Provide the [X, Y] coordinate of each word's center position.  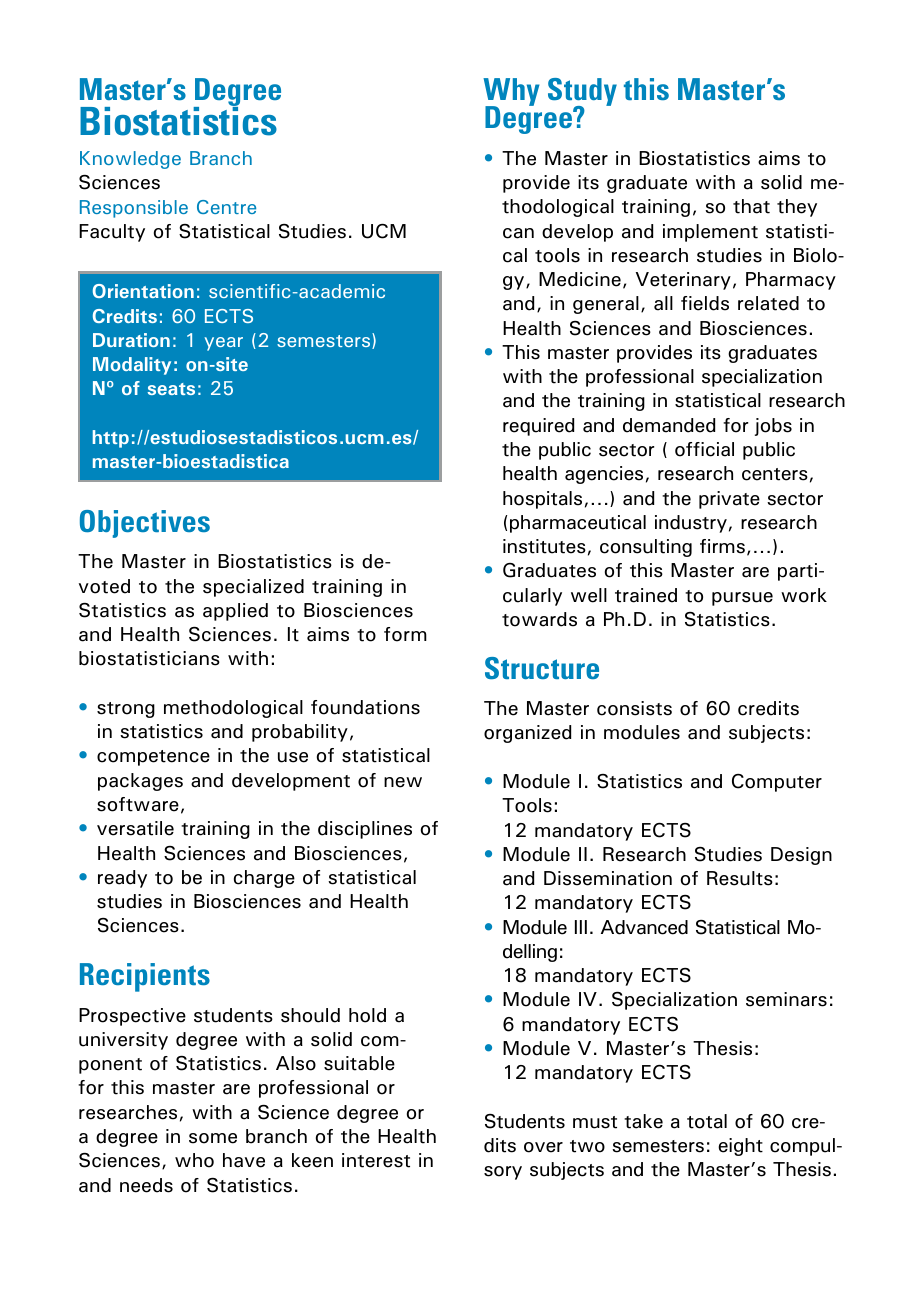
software [138, 804]
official [704, 449]
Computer [777, 783]
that [751, 206]
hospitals [542, 500]
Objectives [145, 524]
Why [511, 93]
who [194, 1160]
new [403, 782]
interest [376, 1160]
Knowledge [130, 160]
